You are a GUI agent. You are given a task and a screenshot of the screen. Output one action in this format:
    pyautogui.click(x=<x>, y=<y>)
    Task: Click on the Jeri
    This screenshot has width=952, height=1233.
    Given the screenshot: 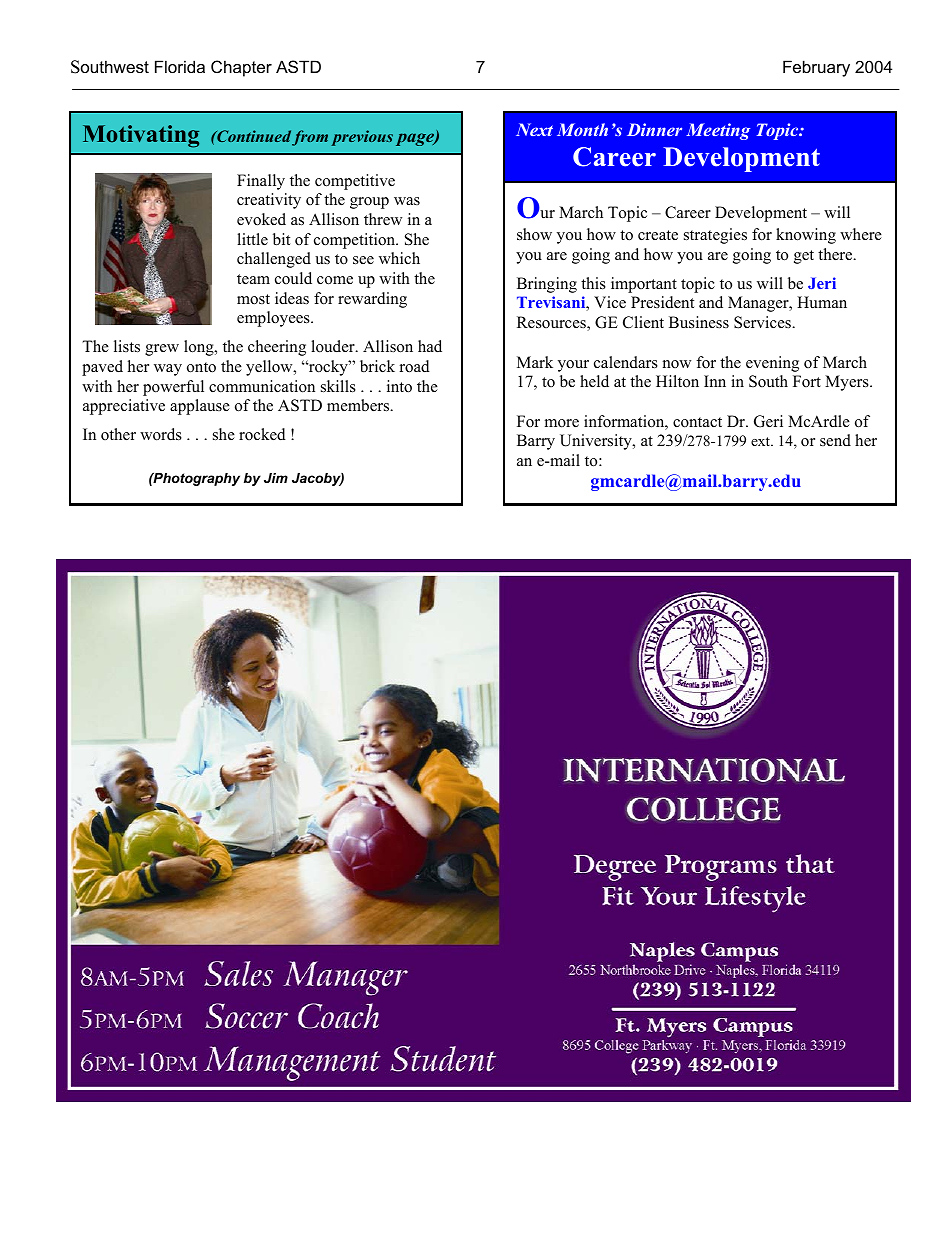 What is the action you would take?
    pyautogui.click(x=822, y=283)
